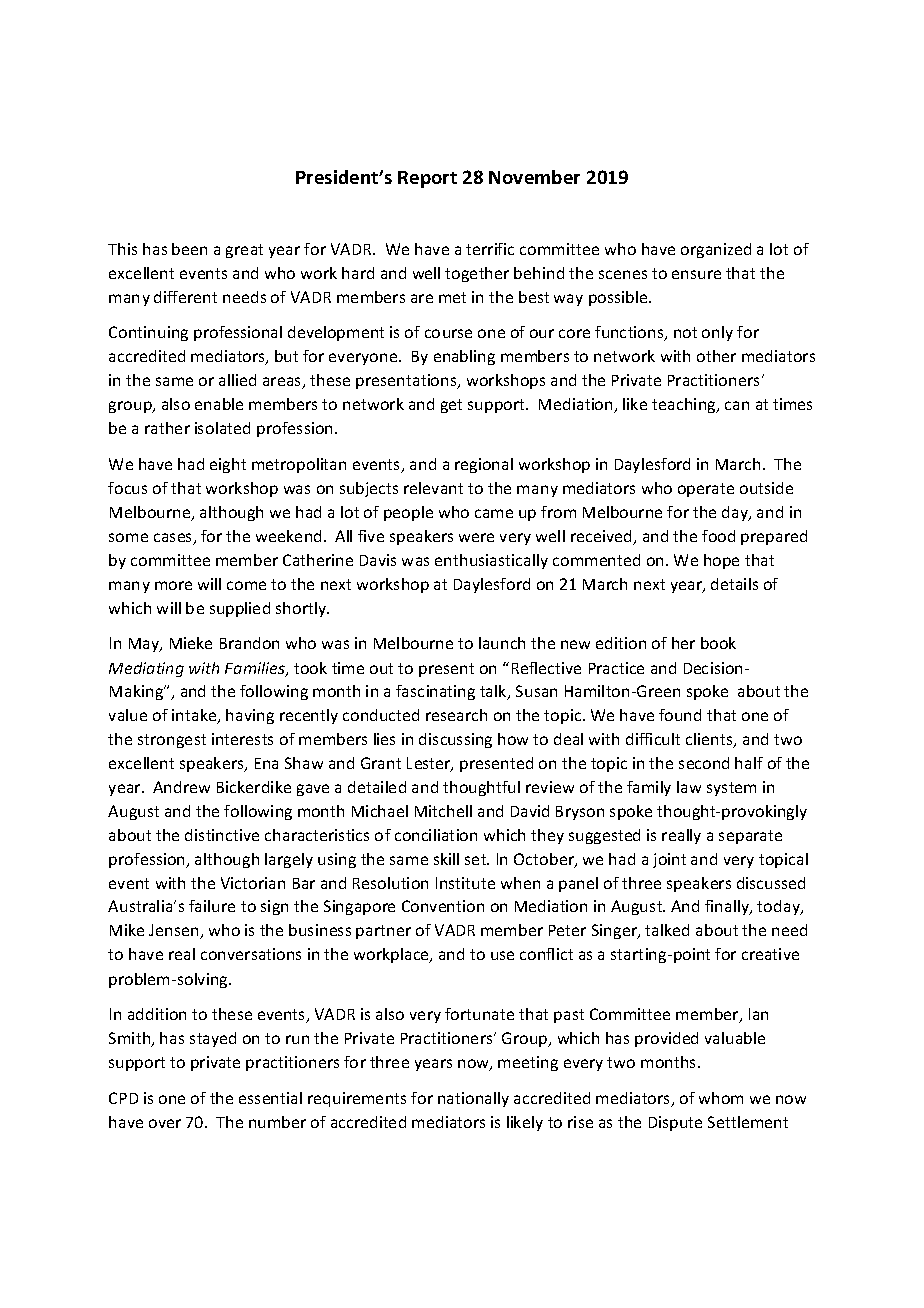 The height and width of the screenshot is (1308, 924). What do you see at coordinates (427, 179) in the screenshot?
I see `Report` at bounding box center [427, 179].
